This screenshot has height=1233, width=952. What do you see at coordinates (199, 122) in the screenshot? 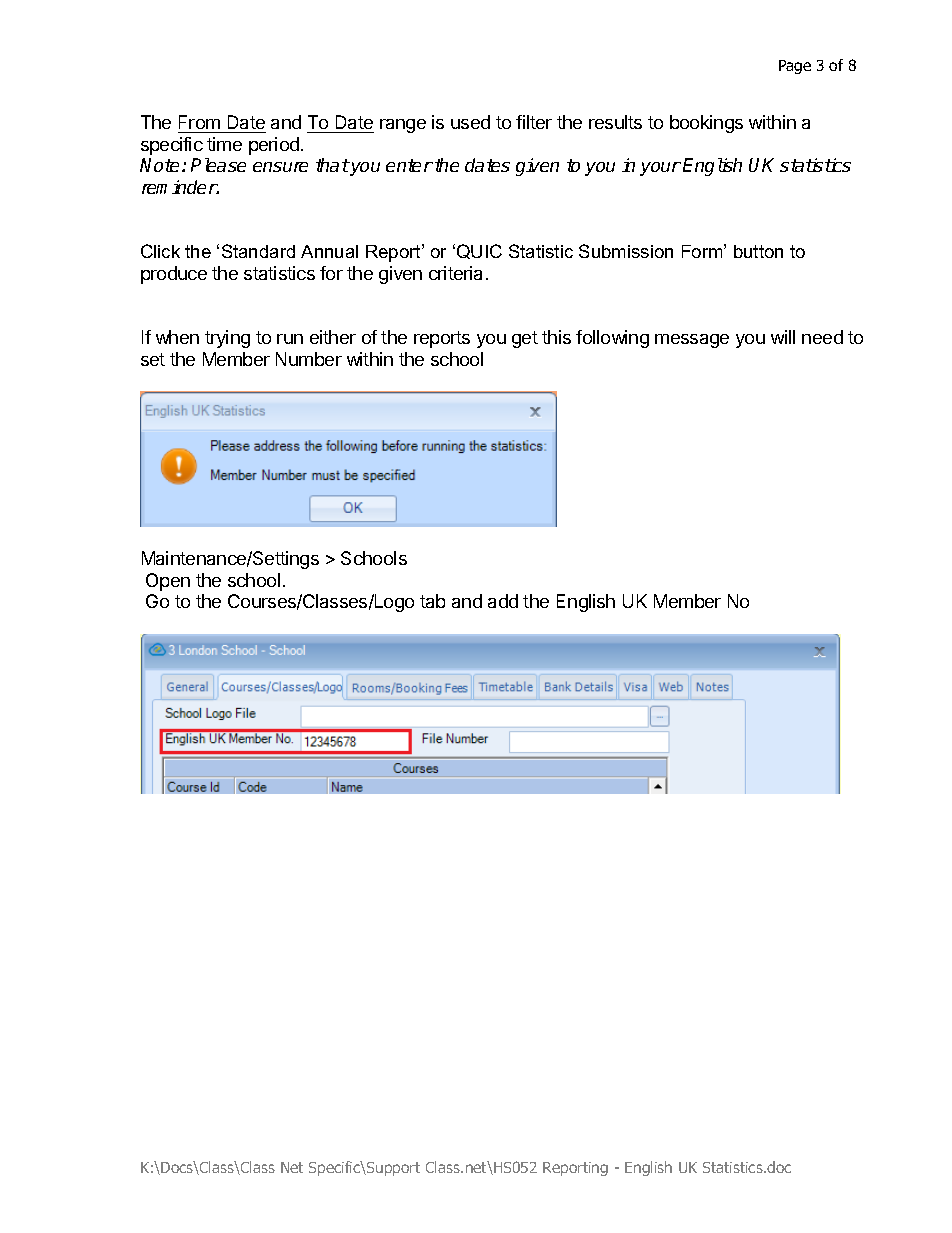
I see `From` at bounding box center [199, 122].
